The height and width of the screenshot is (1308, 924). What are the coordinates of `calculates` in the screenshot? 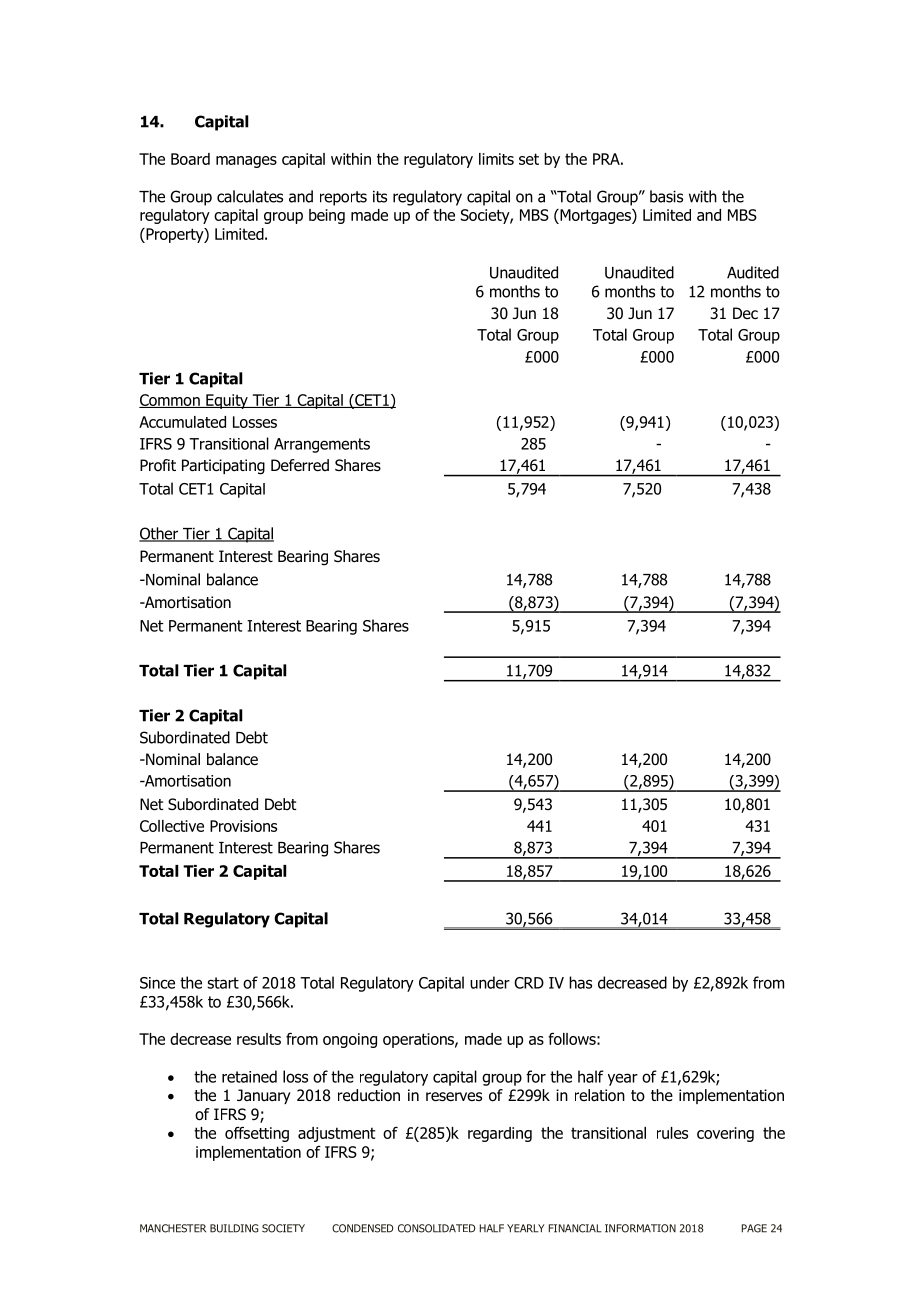 It's located at (250, 196).
